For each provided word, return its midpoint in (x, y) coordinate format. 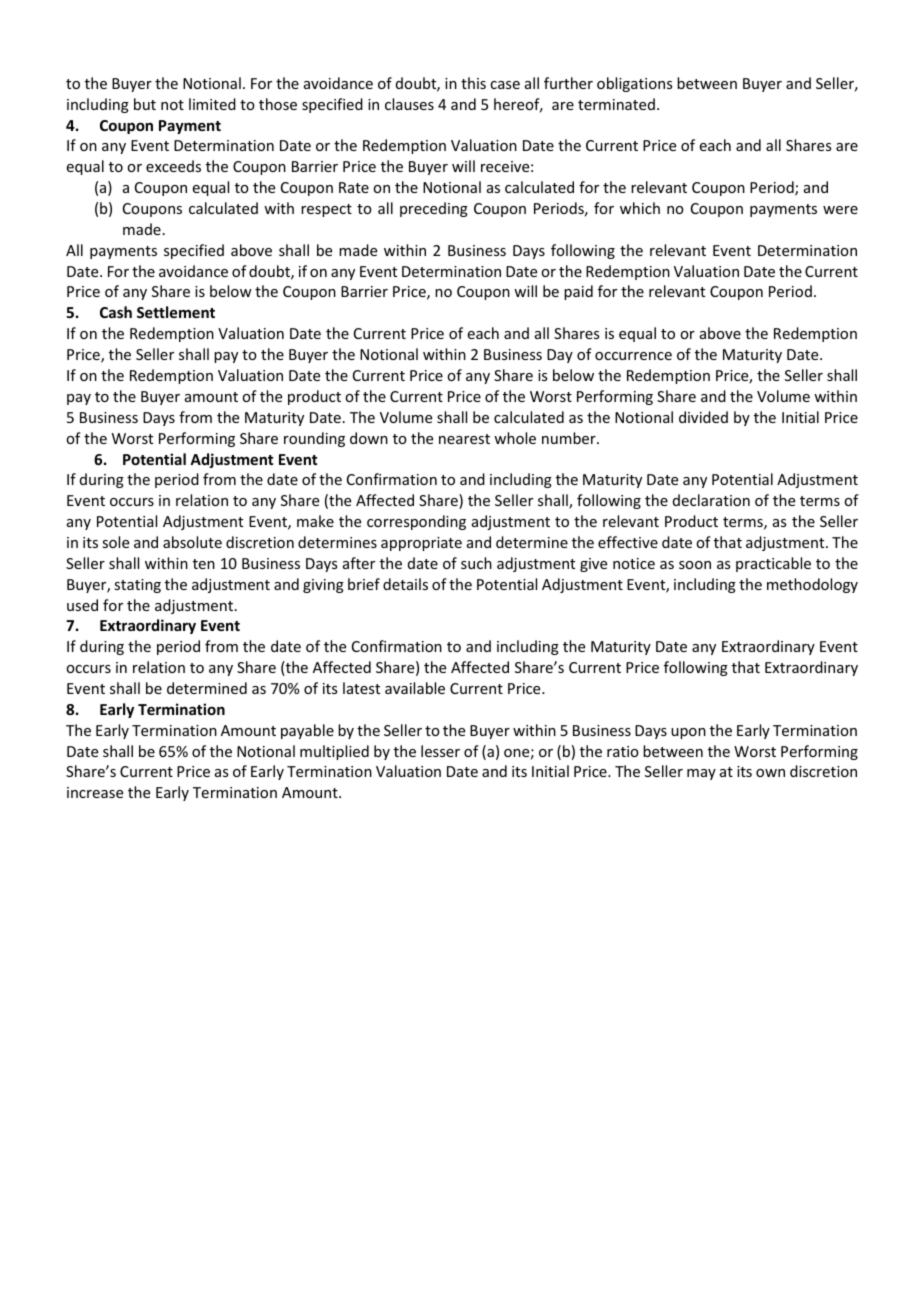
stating (137, 586)
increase (95, 792)
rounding (314, 439)
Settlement (176, 312)
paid (578, 292)
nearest (464, 439)
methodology (812, 585)
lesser (440, 751)
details (405, 584)
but (145, 104)
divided (703, 417)
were (840, 210)
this (473, 83)
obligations (634, 84)
